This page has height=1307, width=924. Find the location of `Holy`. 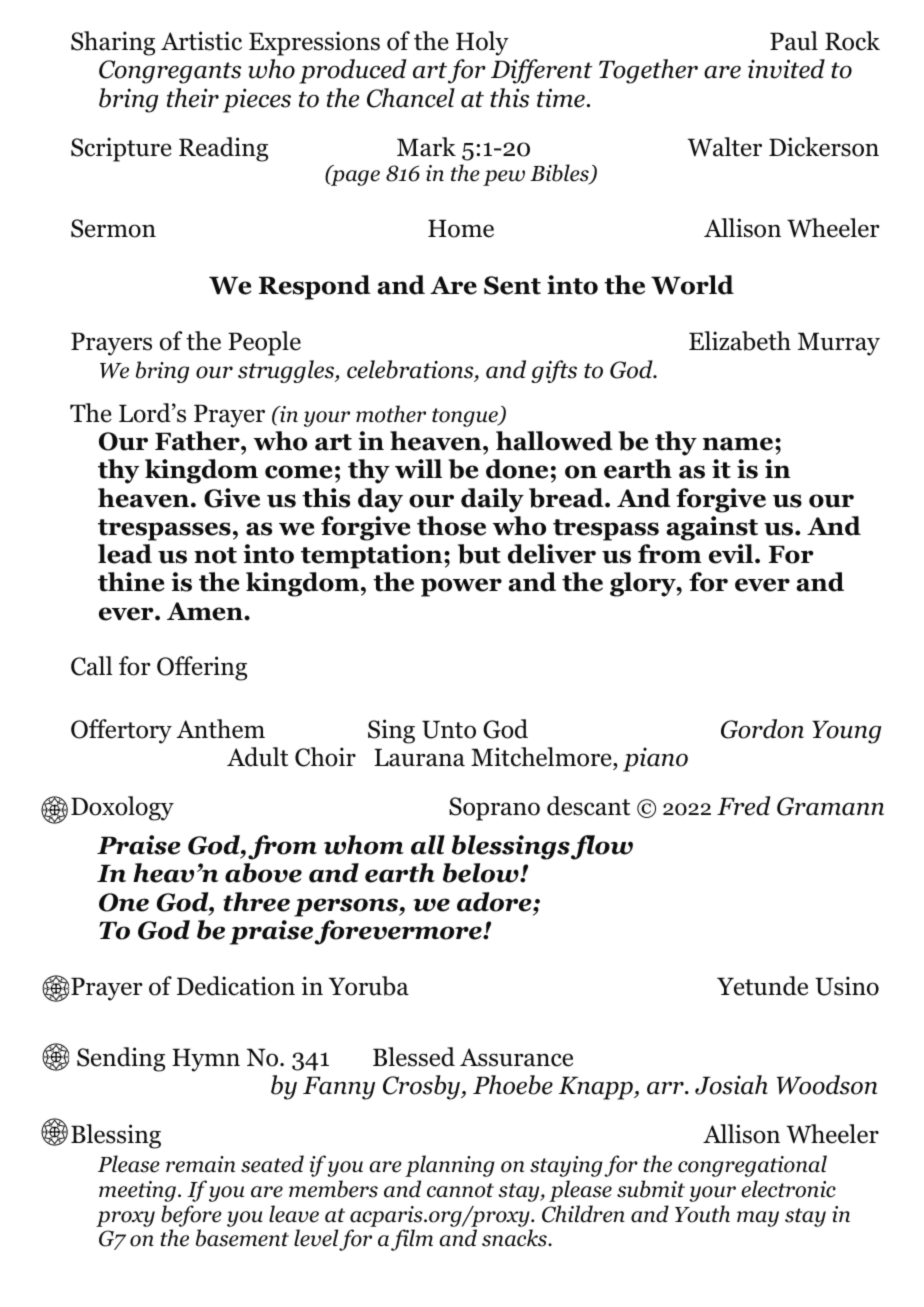

Holy is located at coordinates (482, 43).
